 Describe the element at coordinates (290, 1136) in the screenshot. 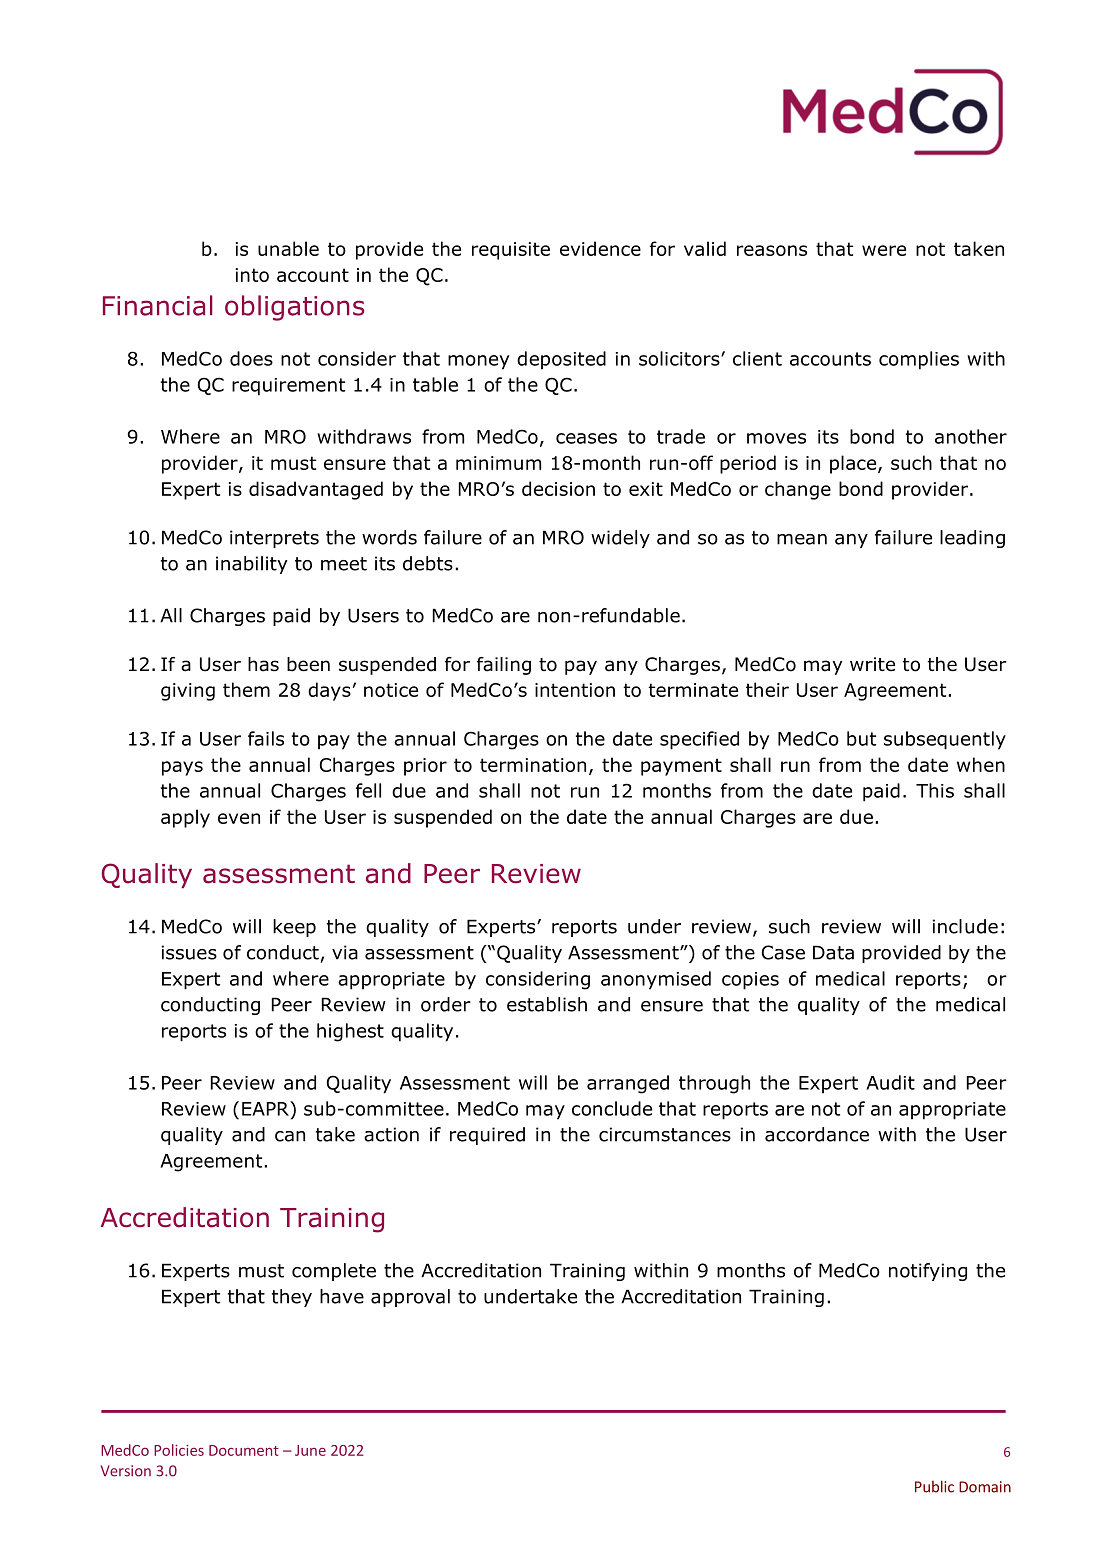

I see `can` at that location.
